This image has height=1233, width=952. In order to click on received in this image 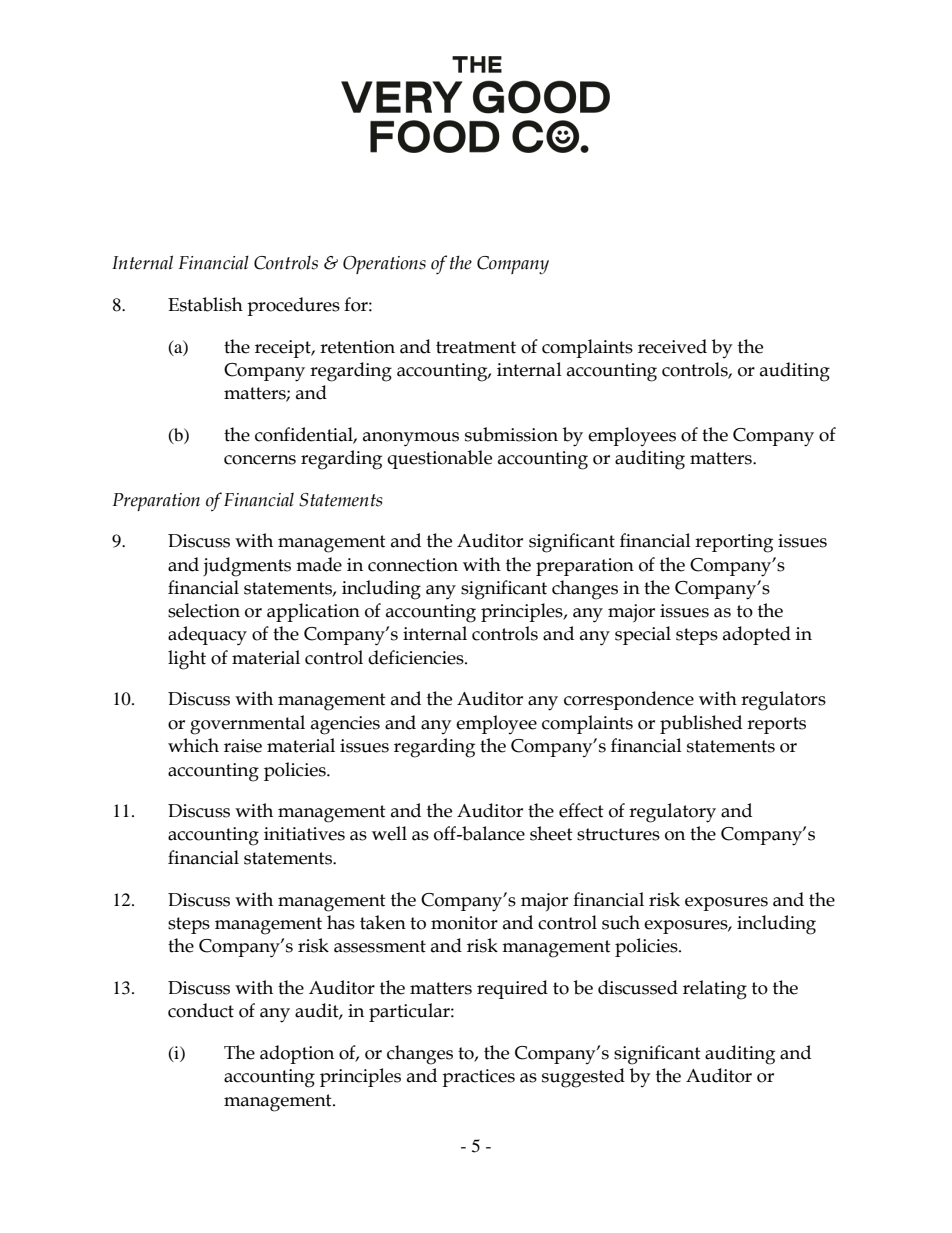, I will do `click(672, 346)`.
